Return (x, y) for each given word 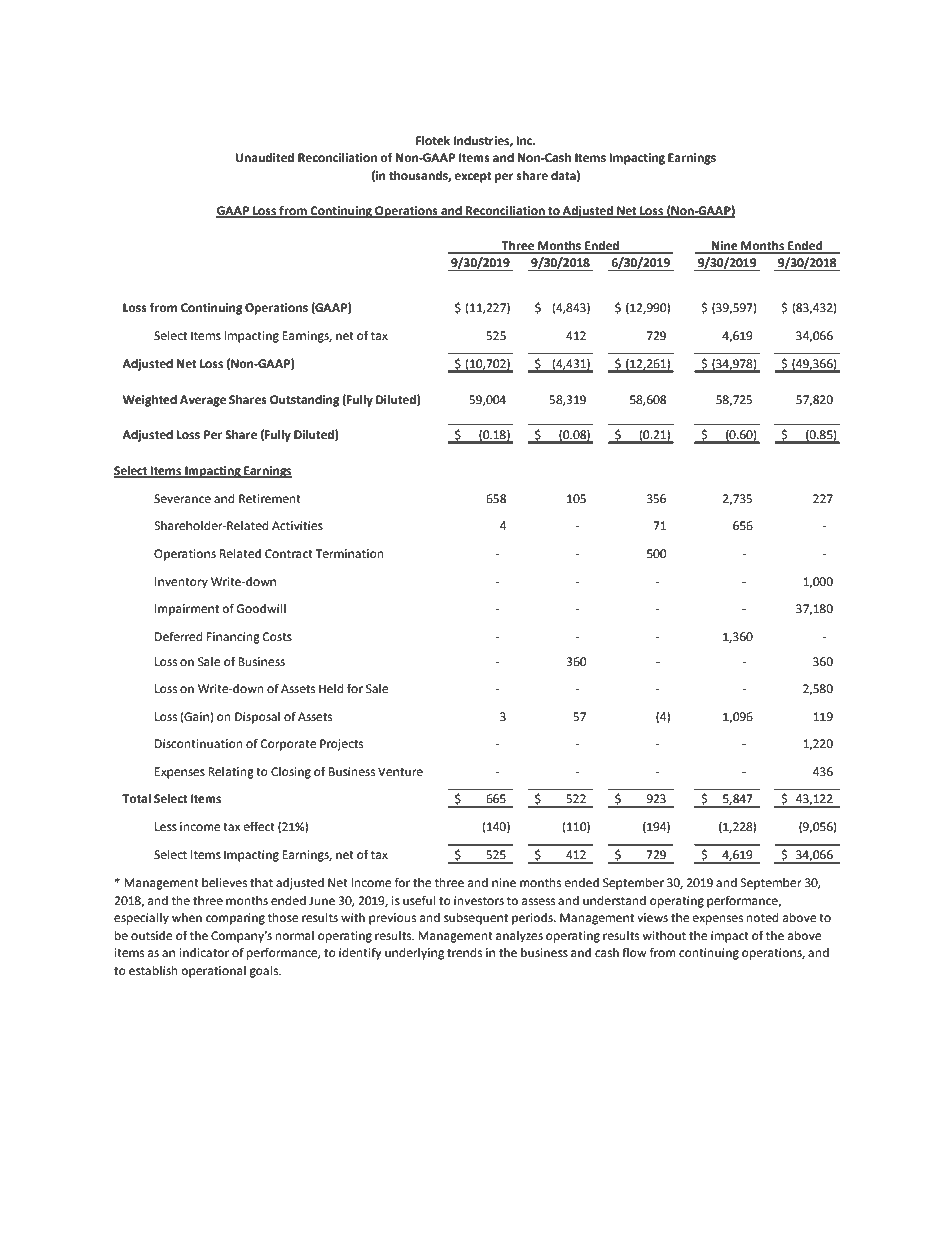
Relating (231, 773)
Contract (289, 554)
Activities (297, 526)
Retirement (270, 499)
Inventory (181, 583)
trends (464, 953)
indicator (204, 953)
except (473, 177)
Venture (400, 772)
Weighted (150, 401)
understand (614, 901)
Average (203, 401)
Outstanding (305, 401)
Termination (350, 554)
